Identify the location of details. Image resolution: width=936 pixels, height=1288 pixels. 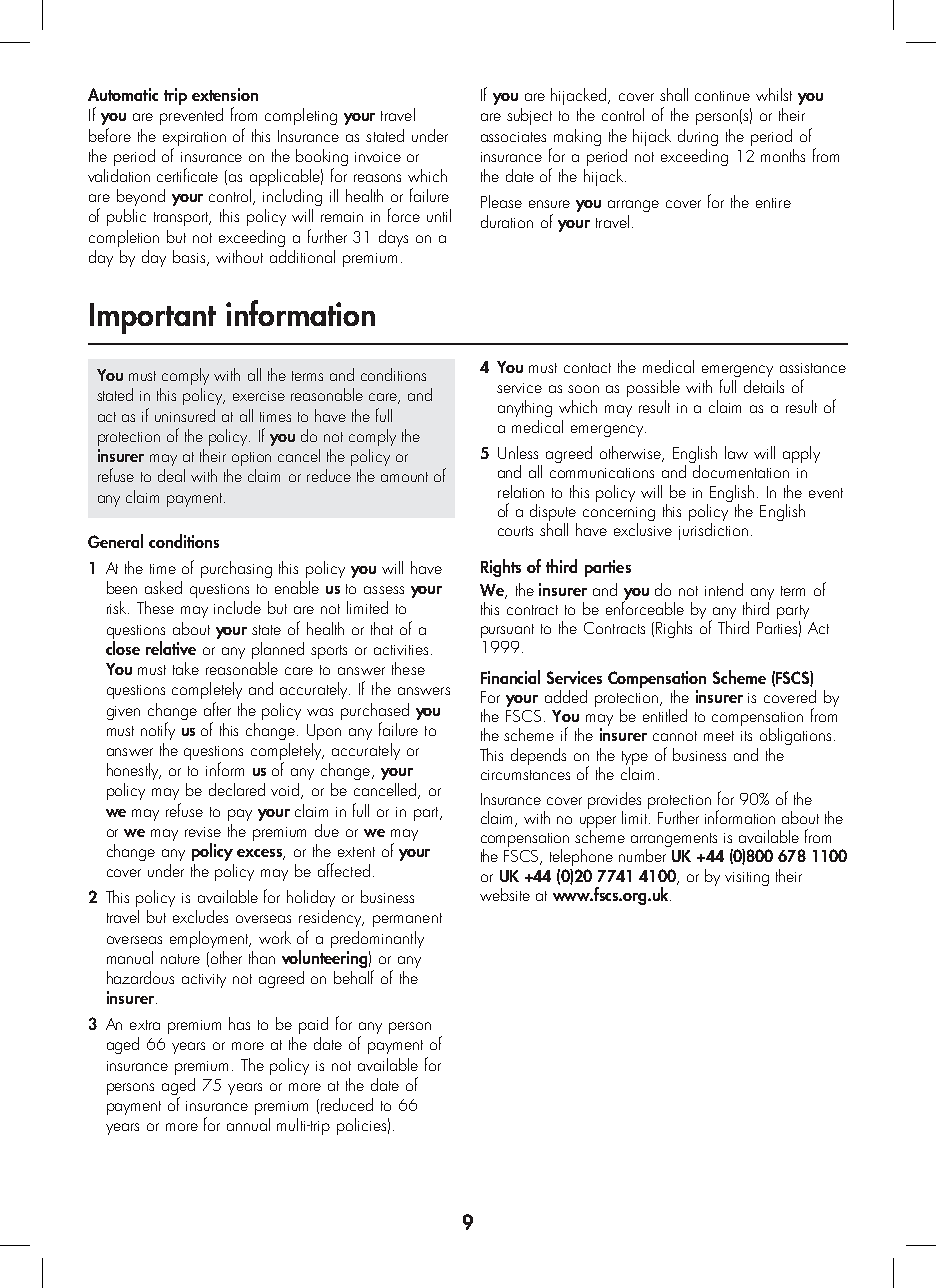
(764, 386).
